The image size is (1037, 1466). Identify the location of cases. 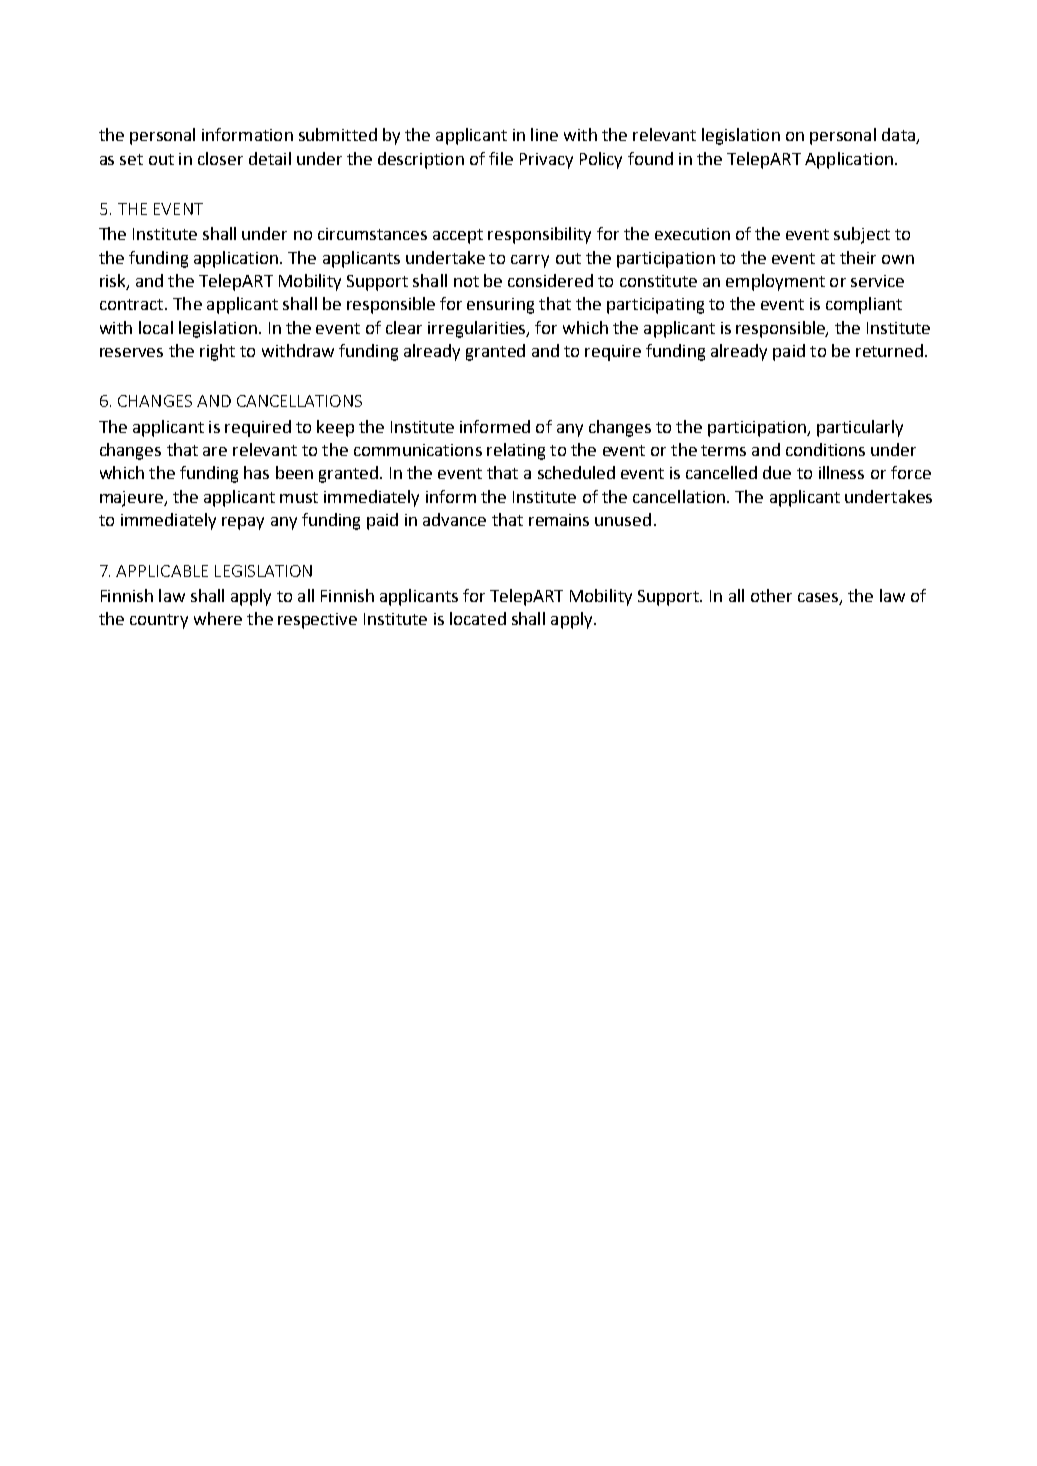
(819, 598).
